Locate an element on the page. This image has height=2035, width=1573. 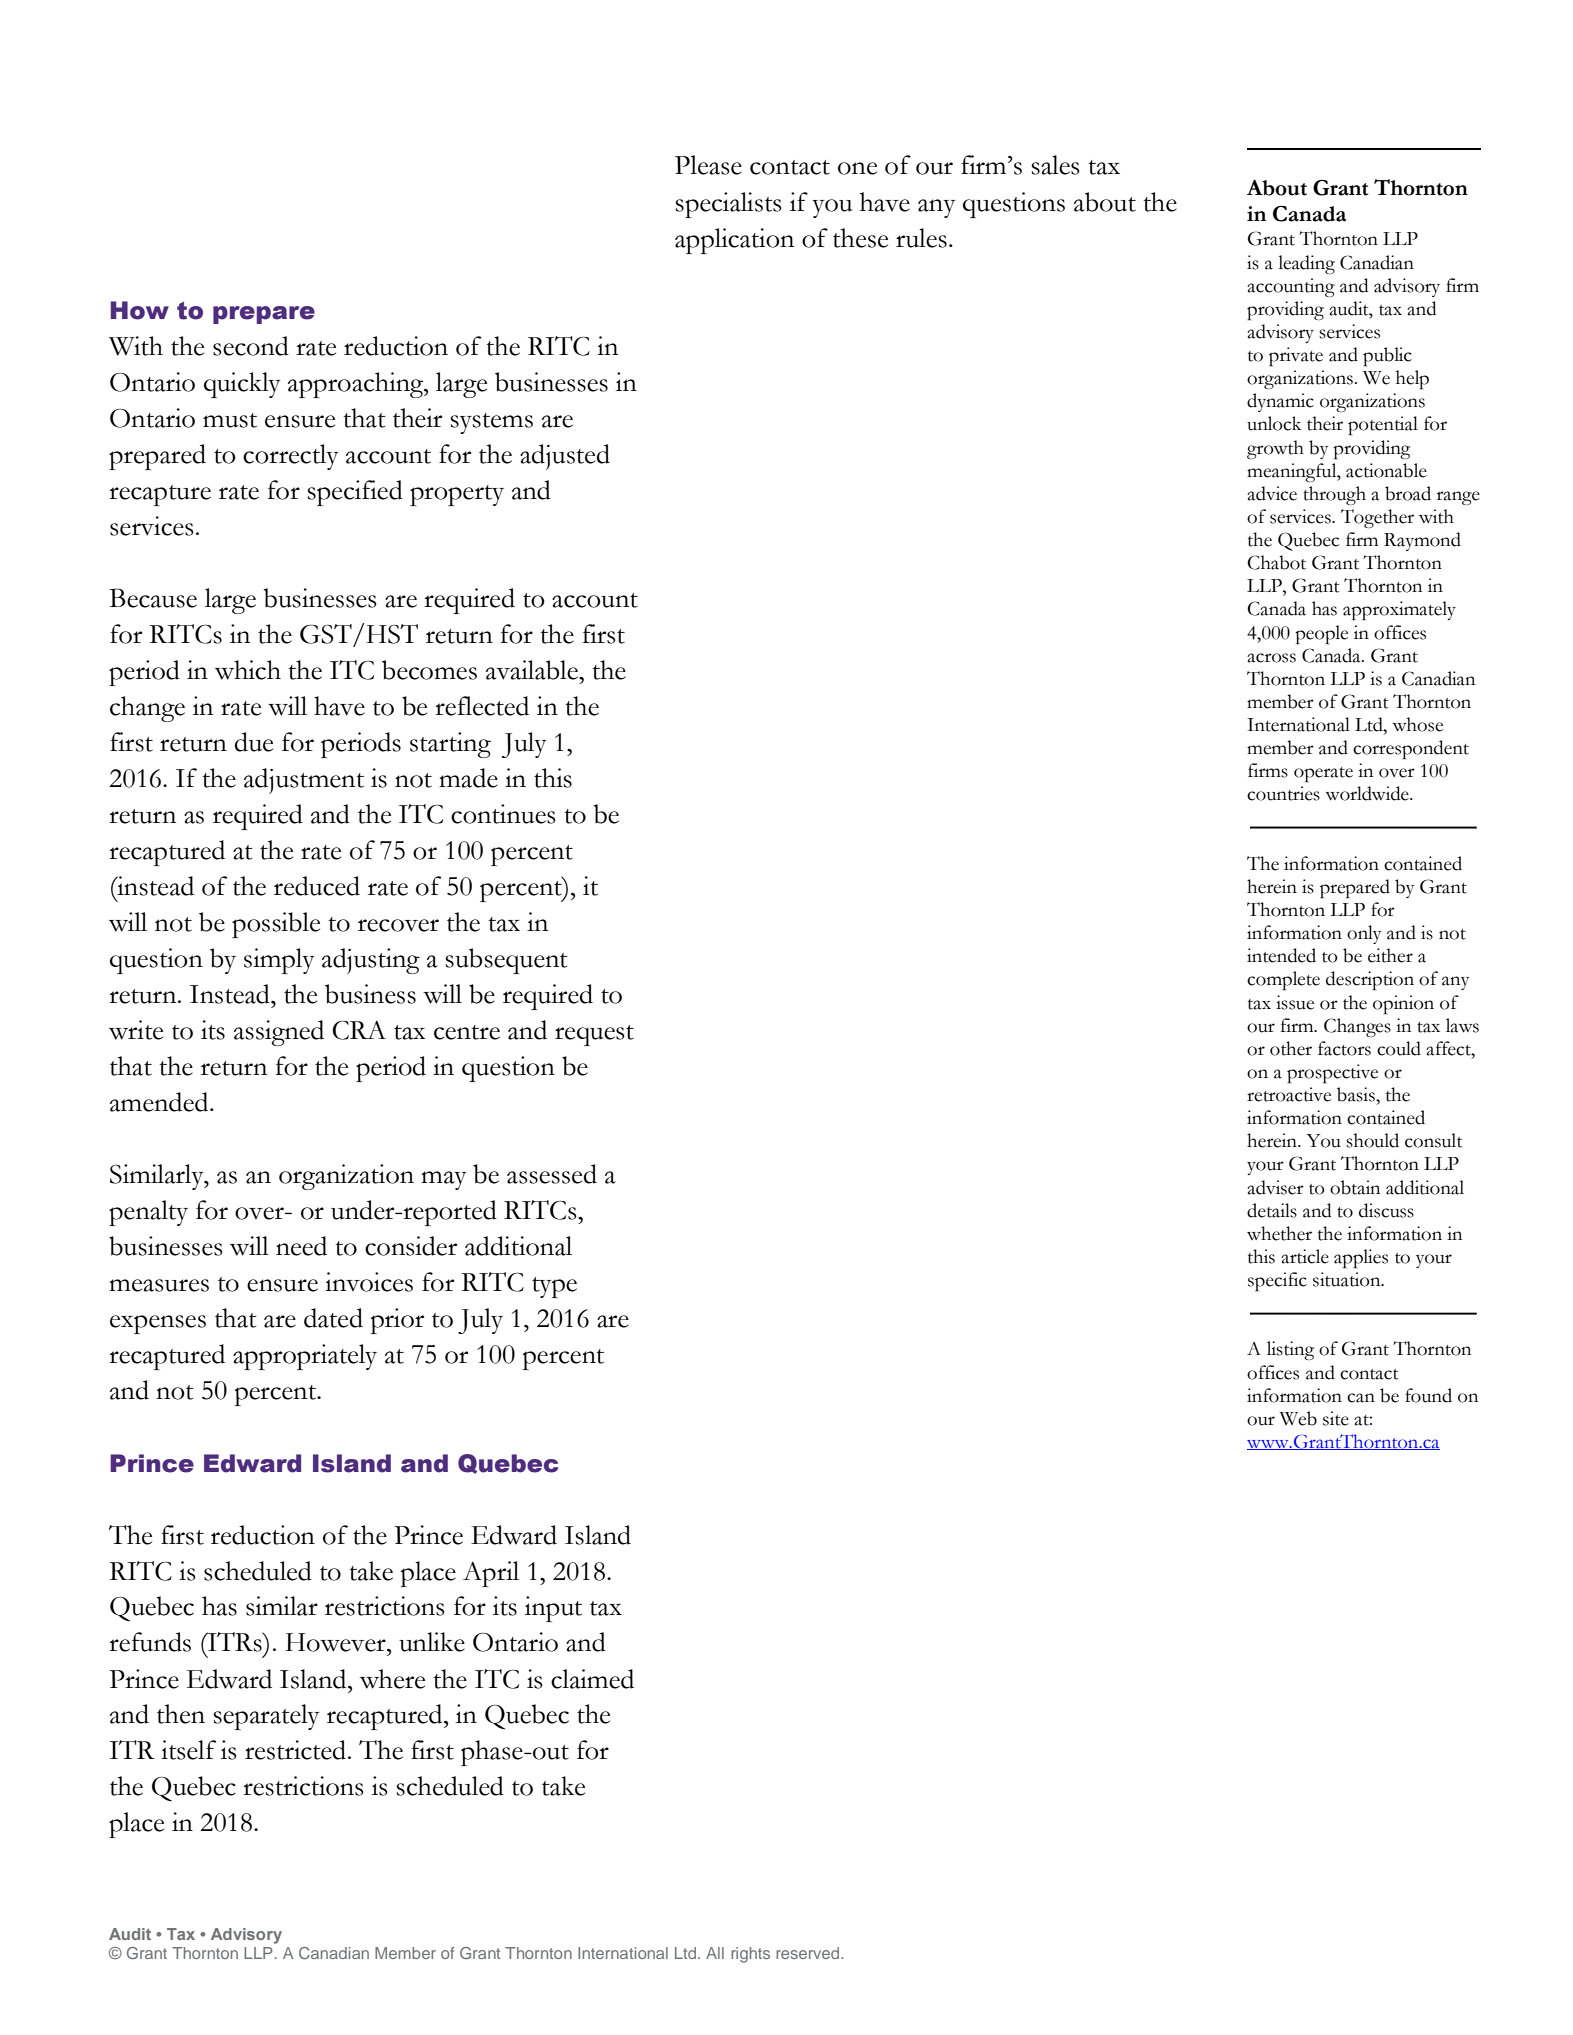
request is located at coordinates (594, 1035).
